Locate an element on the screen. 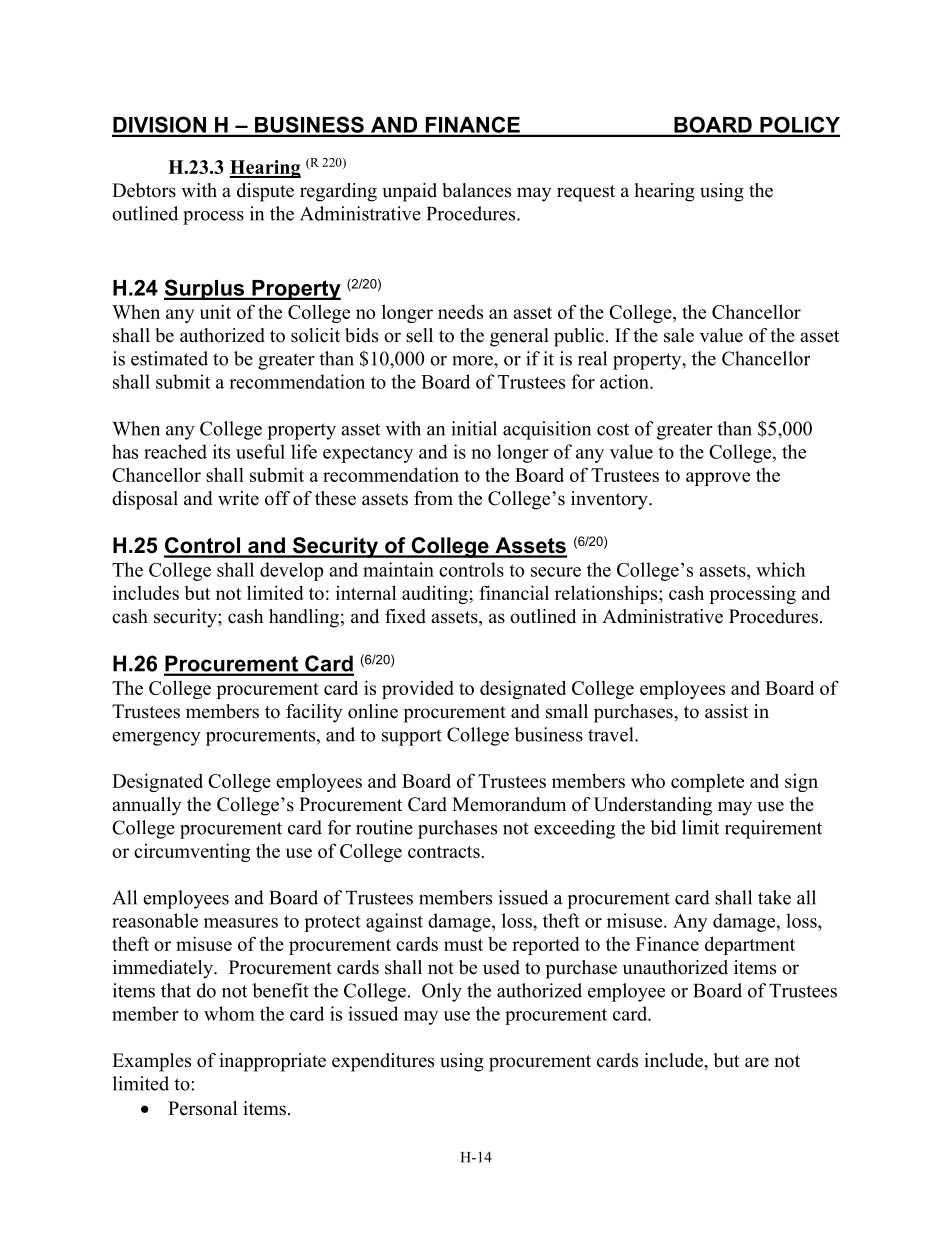 The width and height of the screenshot is (952, 1233). dispute is located at coordinates (265, 192).
